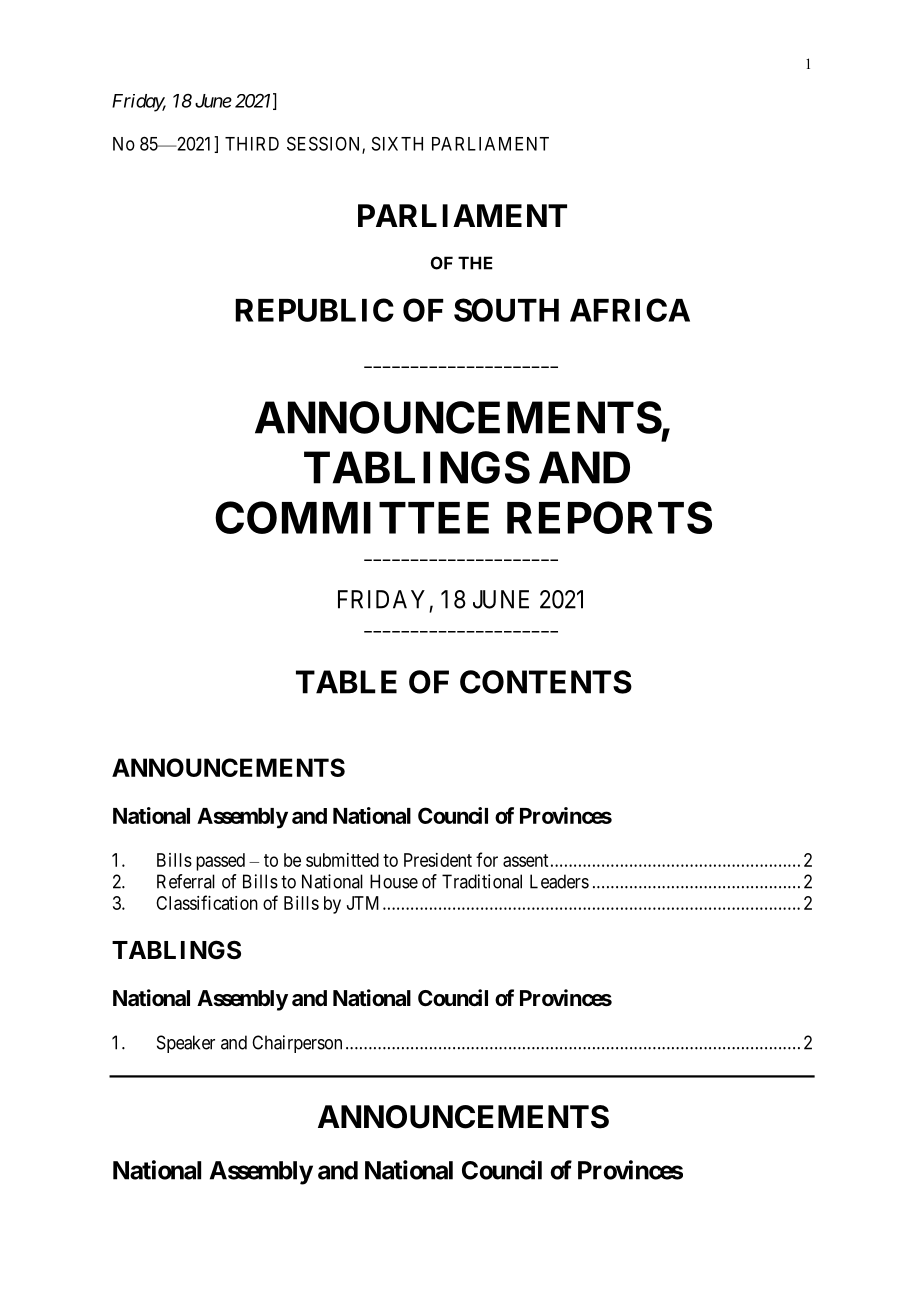  What do you see at coordinates (252, 144) in the document?
I see `THIRD` at bounding box center [252, 144].
